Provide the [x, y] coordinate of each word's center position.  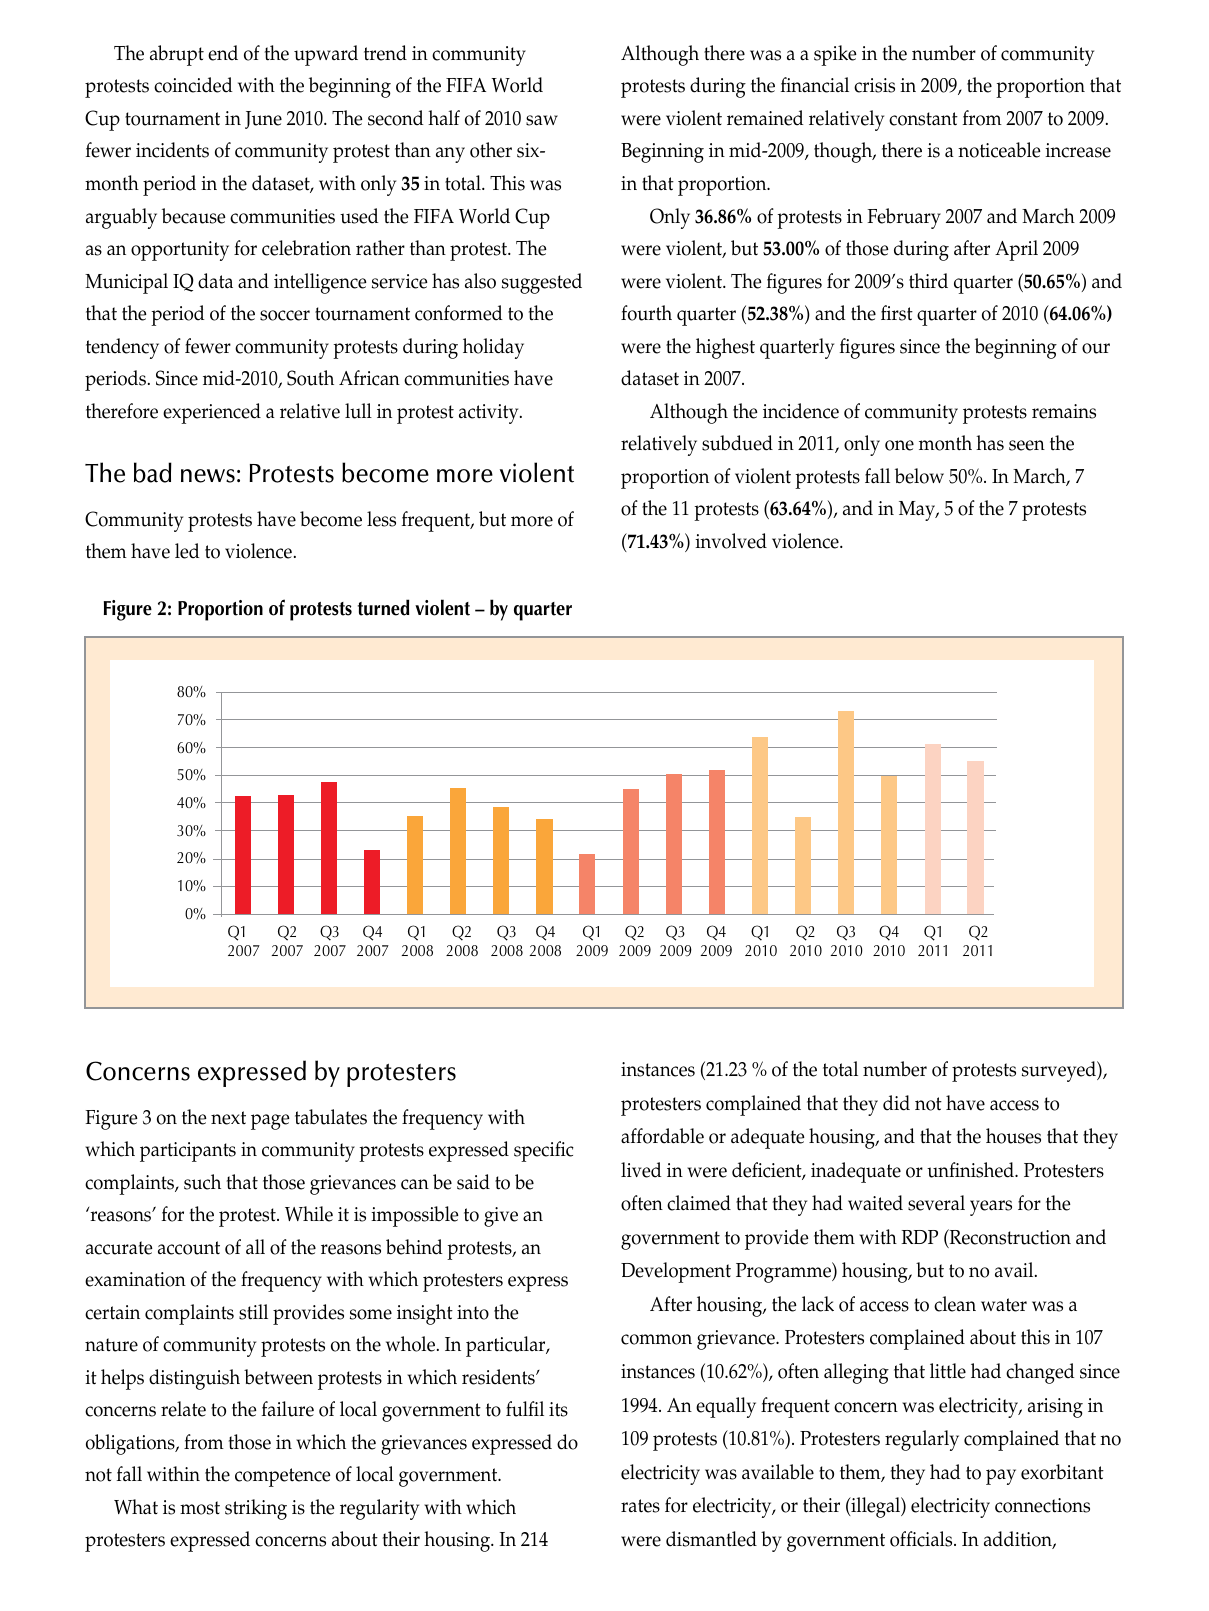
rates [640, 1506]
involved [731, 541]
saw [542, 120]
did [896, 1103]
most [200, 1508]
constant [923, 119]
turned [383, 607]
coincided [193, 85]
